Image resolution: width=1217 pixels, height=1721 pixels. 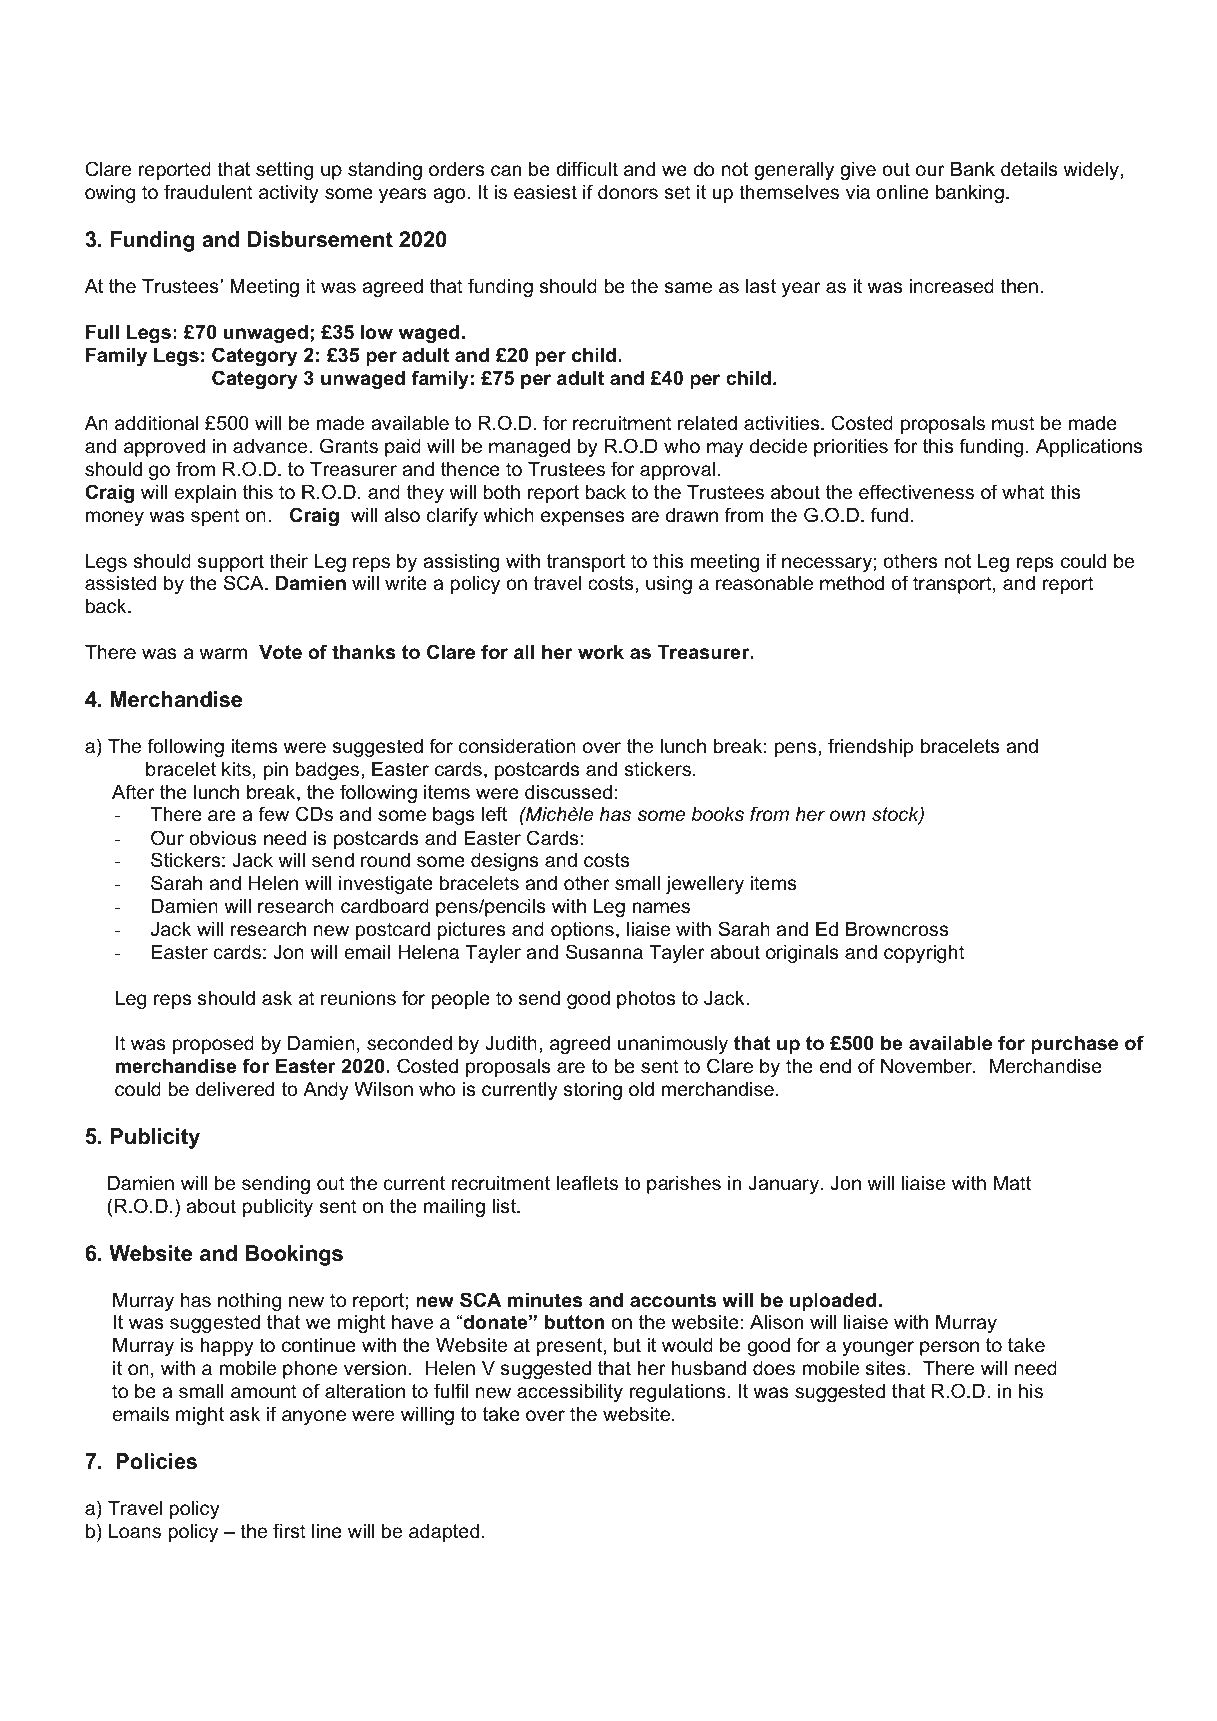 I want to click on fraudulent, so click(x=208, y=192).
